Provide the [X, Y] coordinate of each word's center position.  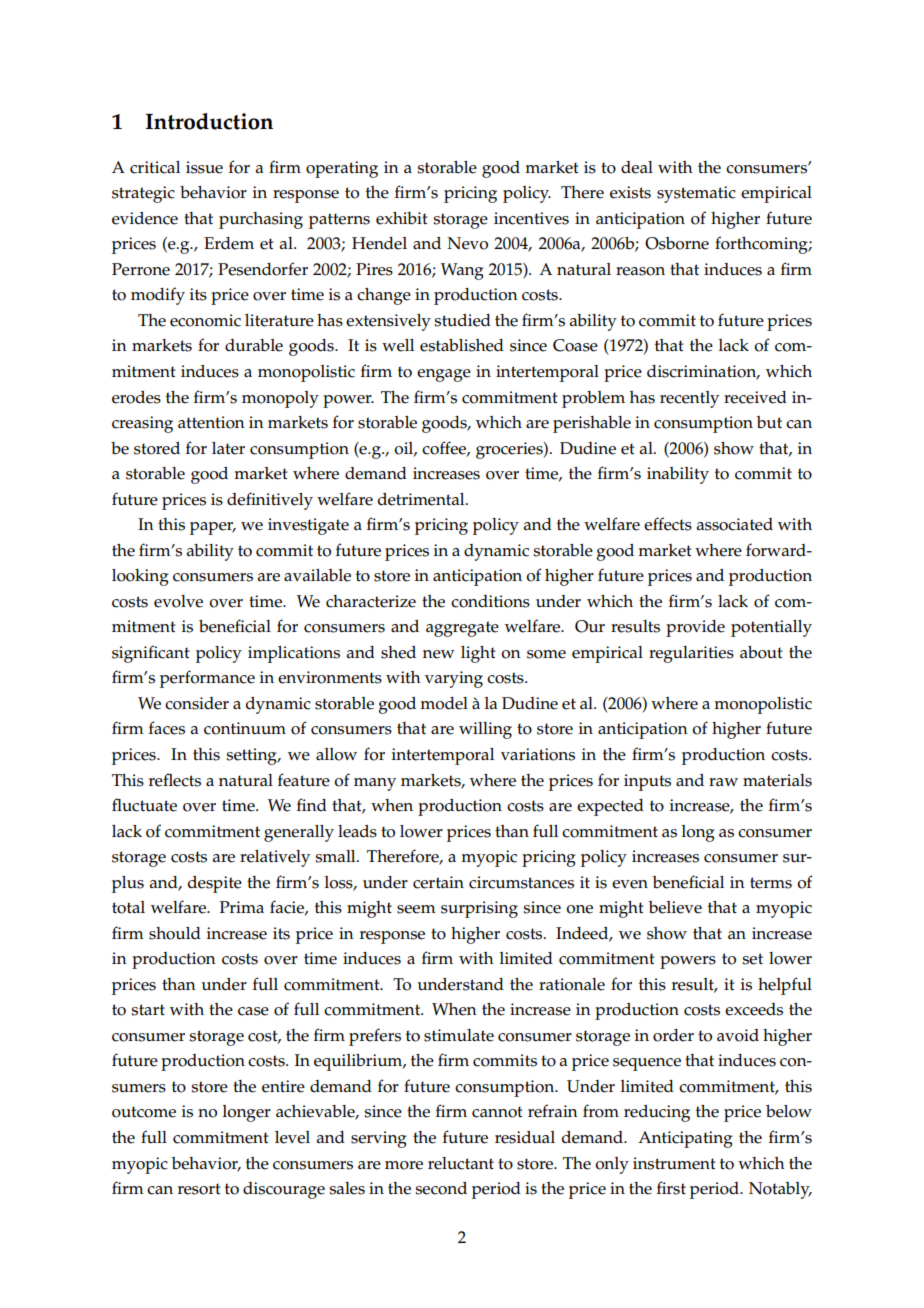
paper [213, 528]
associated [735, 524]
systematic [696, 194]
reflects [175, 780]
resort [199, 1189]
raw [723, 782]
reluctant [461, 1163]
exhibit [402, 218]
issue [204, 167]
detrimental [422, 499]
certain [438, 882]
